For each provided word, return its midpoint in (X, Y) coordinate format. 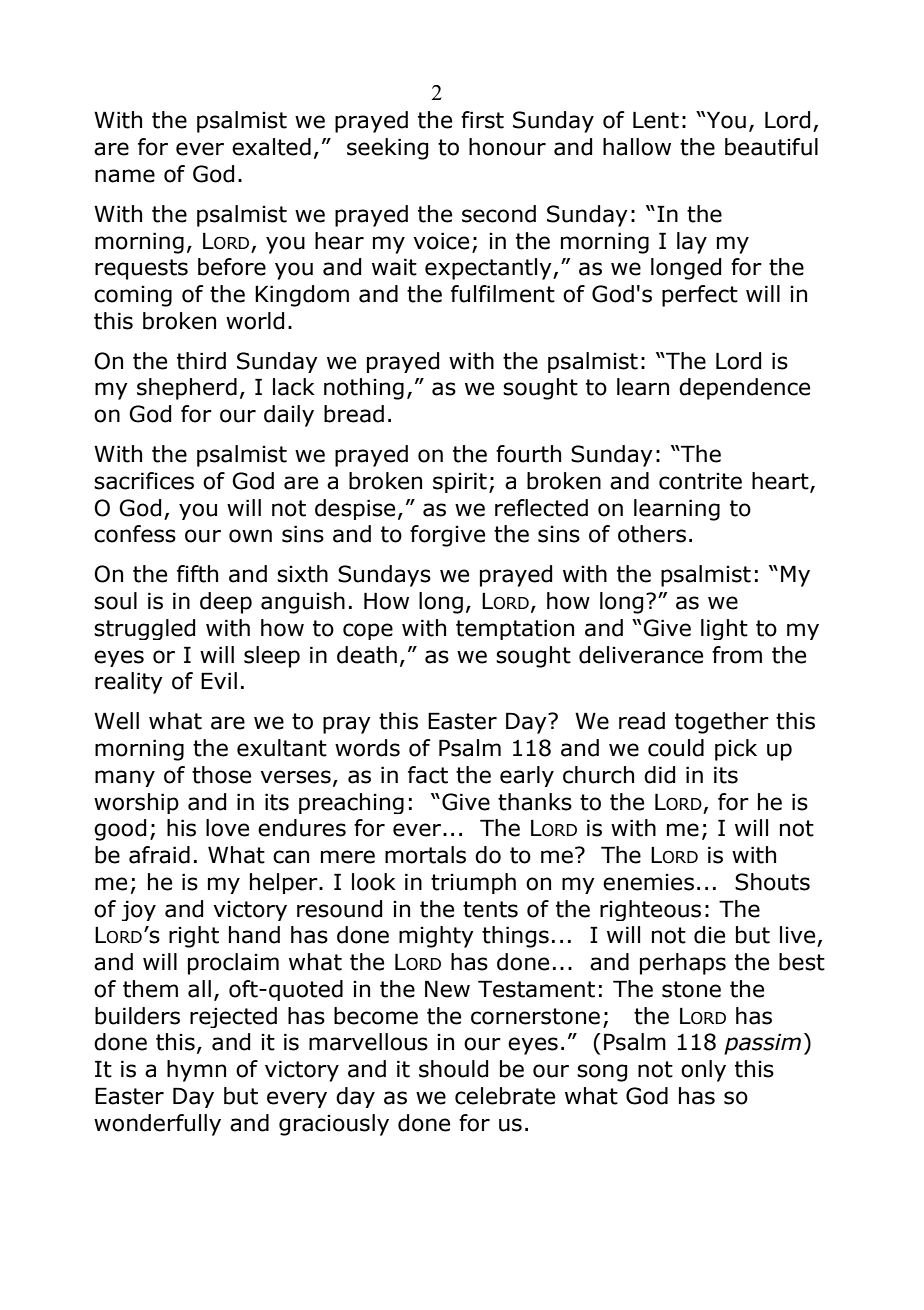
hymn (196, 1071)
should (453, 1069)
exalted (271, 147)
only (703, 1071)
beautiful (771, 147)
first (482, 120)
